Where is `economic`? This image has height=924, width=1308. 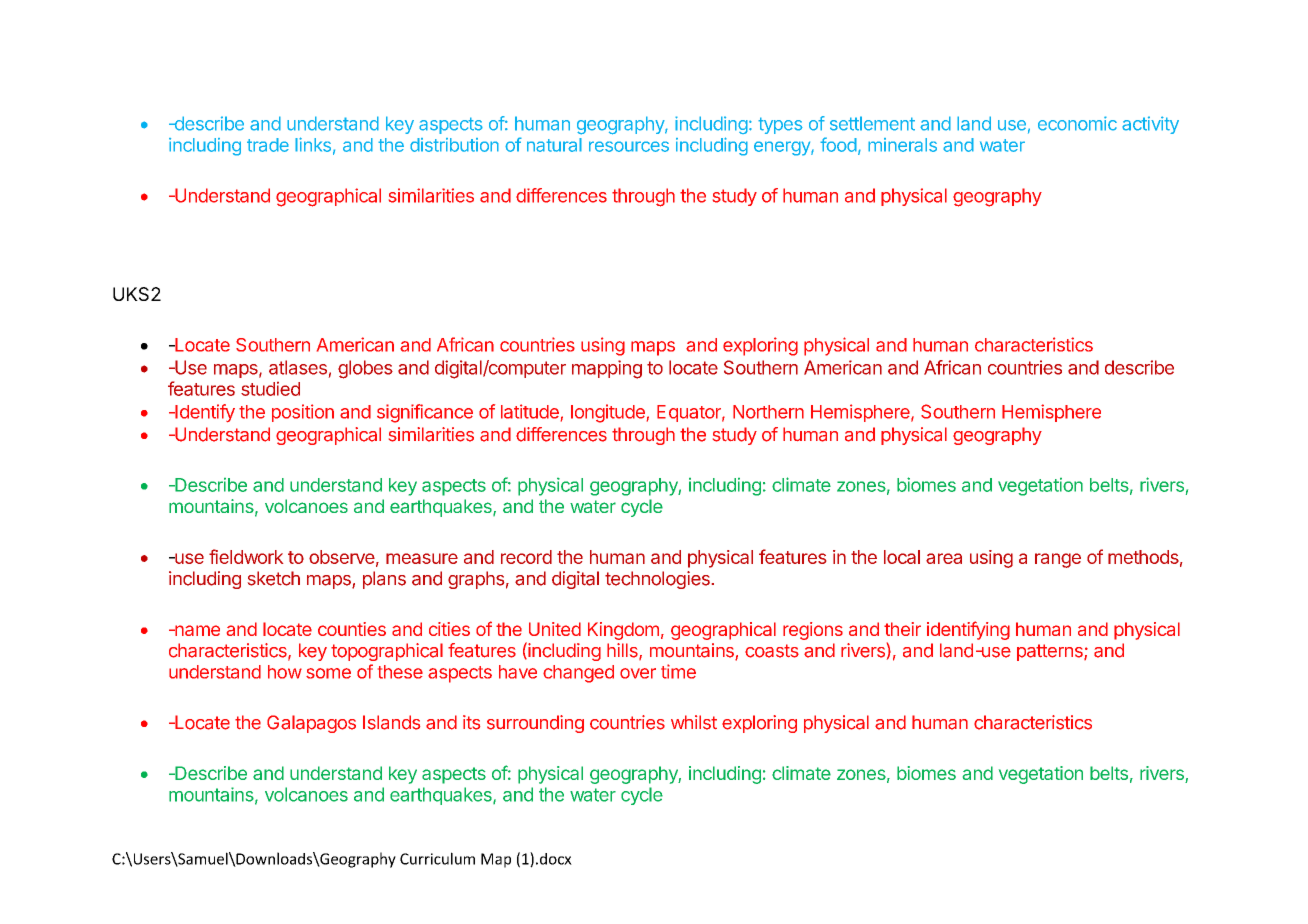 economic is located at coordinates (1077, 123).
